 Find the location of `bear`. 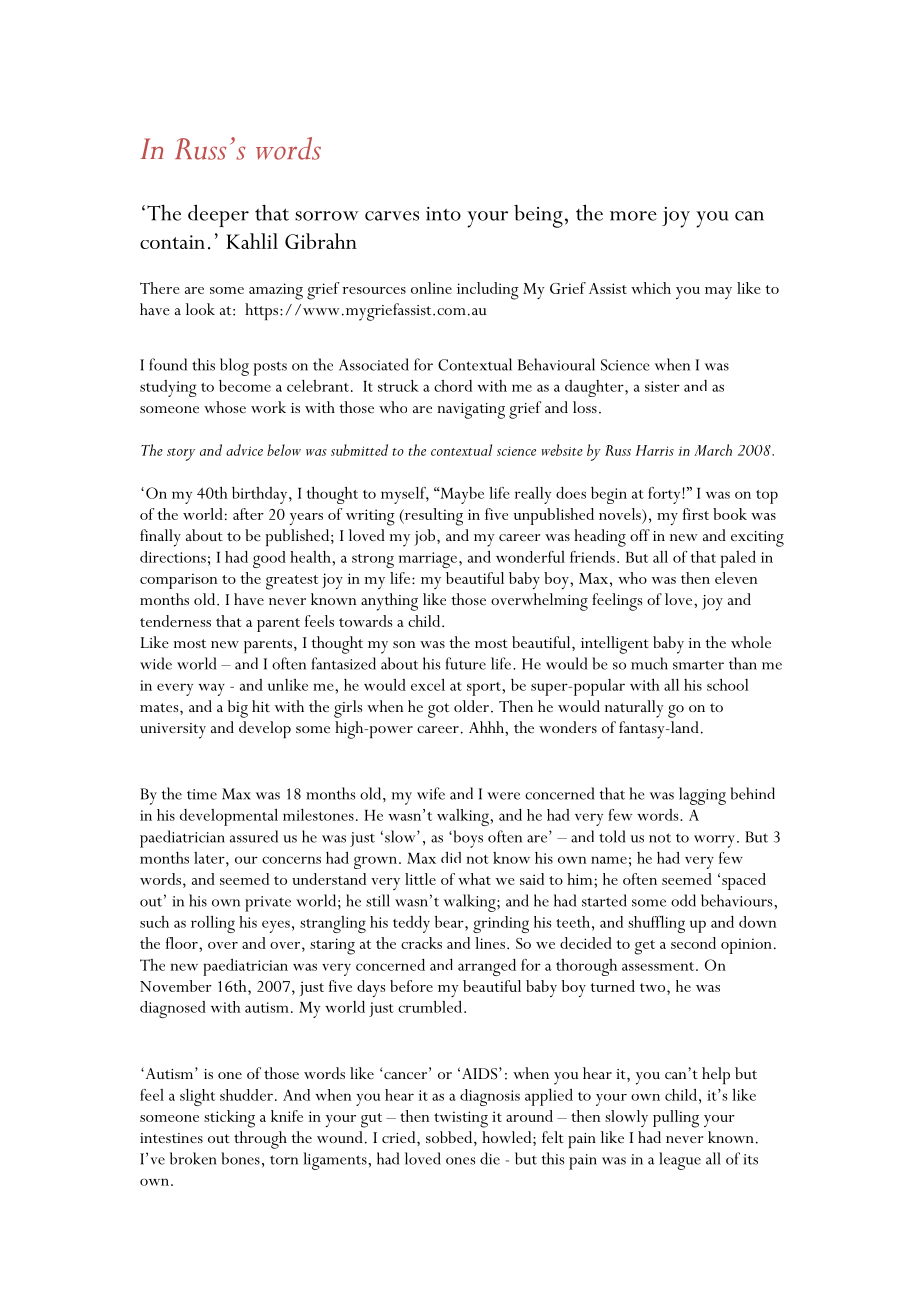

bear is located at coordinates (450, 922).
